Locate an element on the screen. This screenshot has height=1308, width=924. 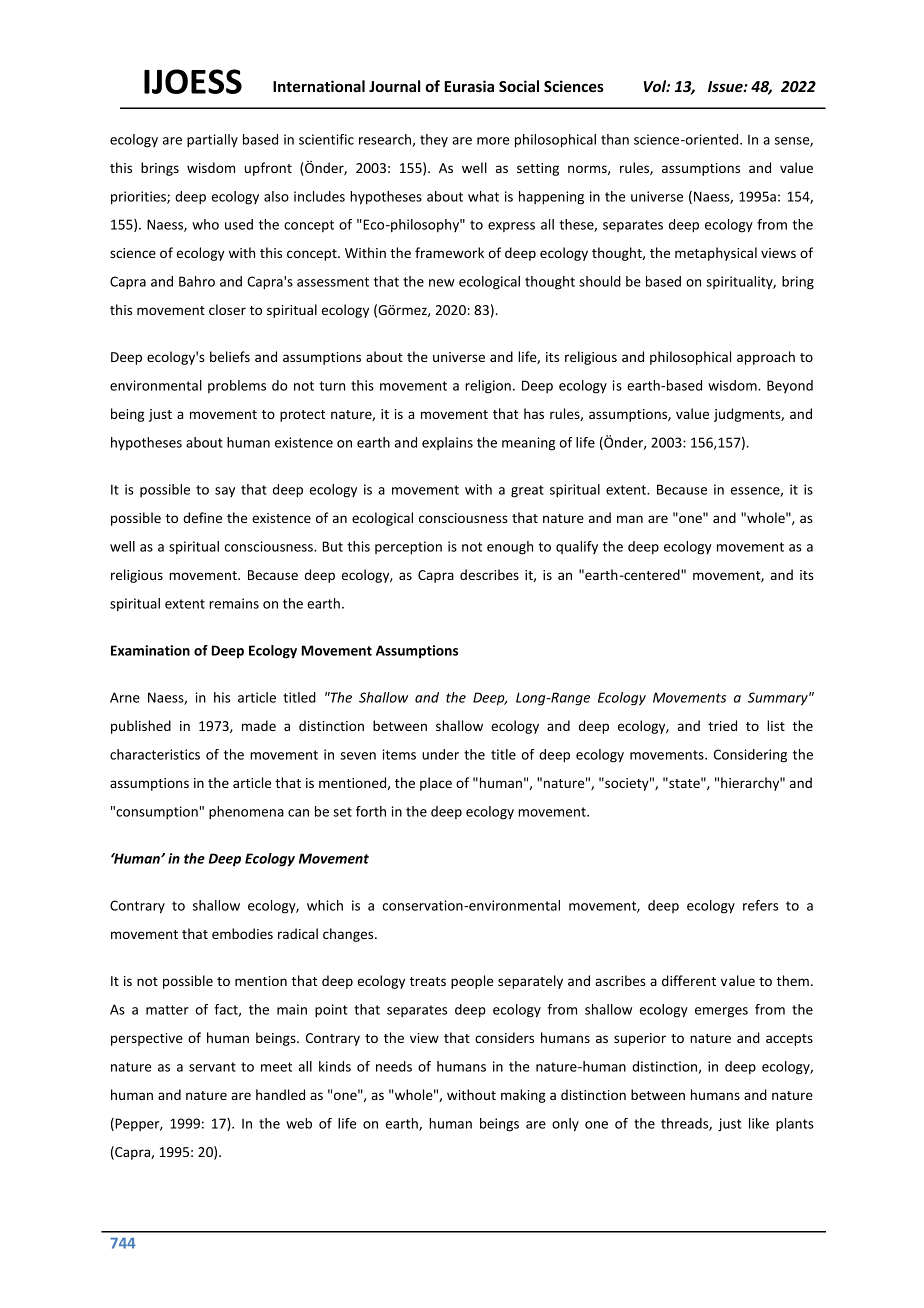
than is located at coordinates (615, 139).
